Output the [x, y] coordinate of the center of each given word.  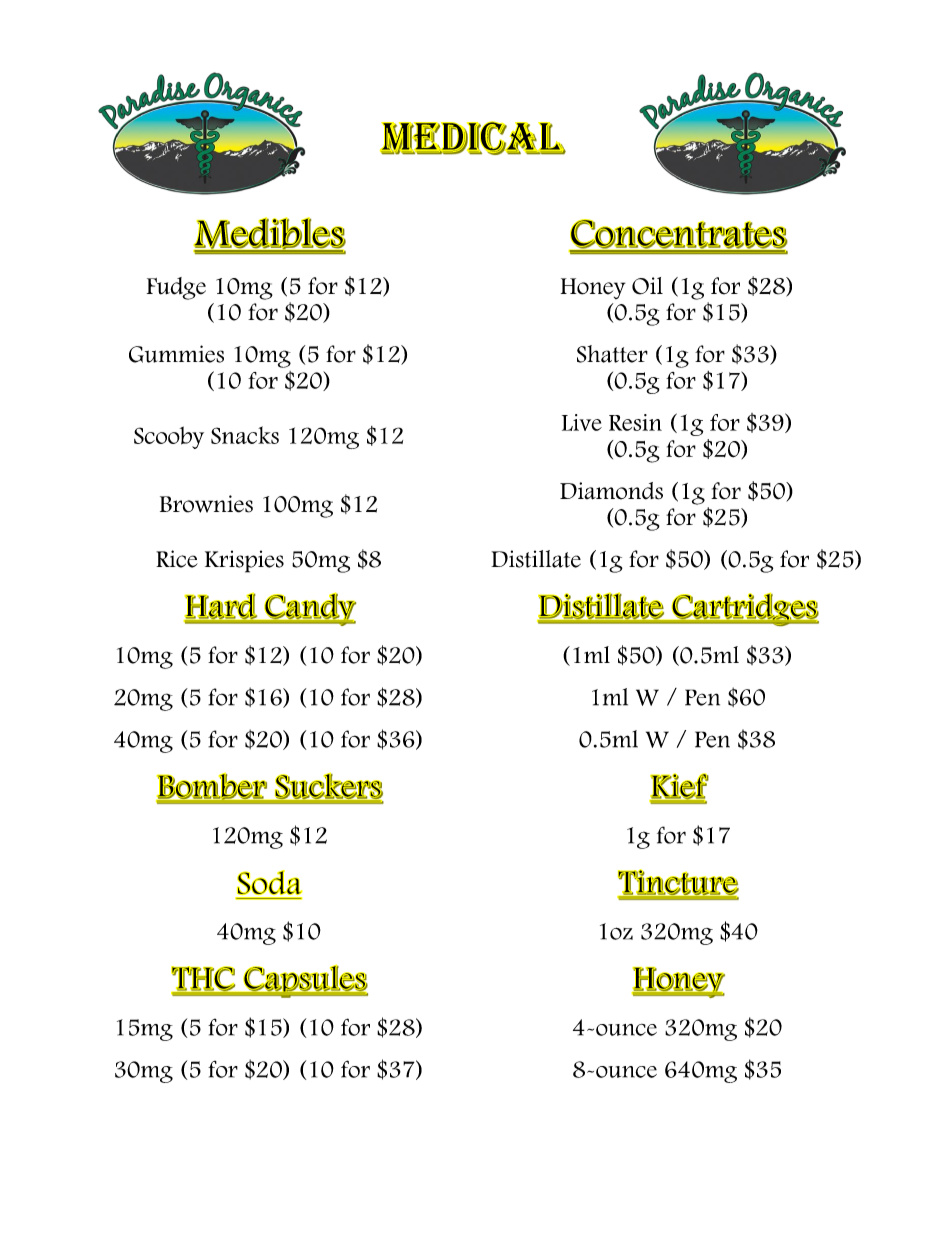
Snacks [245, 435]
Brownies [206, 504]
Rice [177, 559]
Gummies [176, 354]
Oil [647, 286]
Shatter [612, 354]
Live [582, 422]
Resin [635, 422]
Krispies [244, 561]
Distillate [536, 559]
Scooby [169, 437]
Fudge [176, 288]
